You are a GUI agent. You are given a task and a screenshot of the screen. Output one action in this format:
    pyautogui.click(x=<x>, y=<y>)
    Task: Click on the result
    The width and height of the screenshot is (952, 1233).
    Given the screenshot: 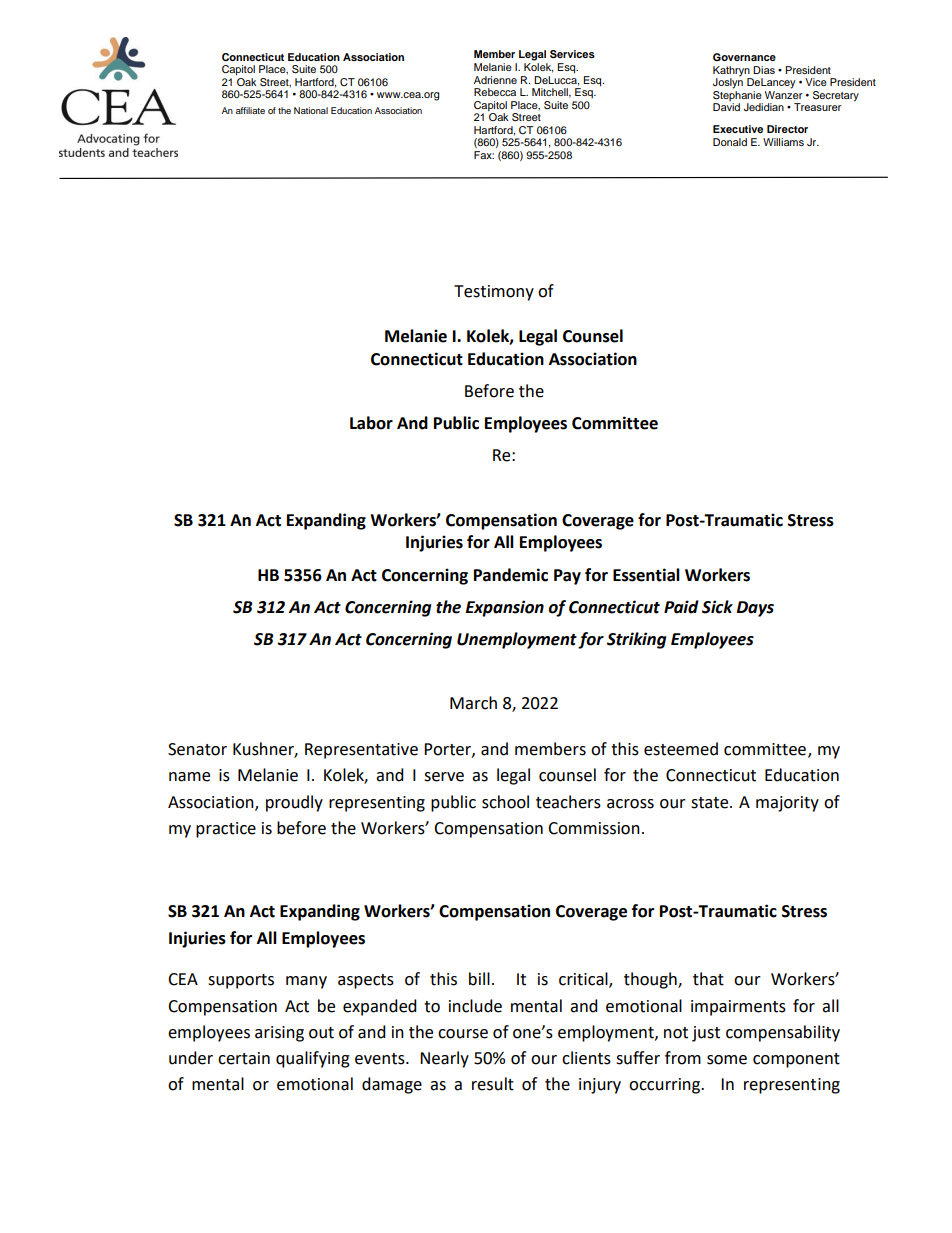 What is the action you would take?
    pyautogui.click(x=493, y=1084)
